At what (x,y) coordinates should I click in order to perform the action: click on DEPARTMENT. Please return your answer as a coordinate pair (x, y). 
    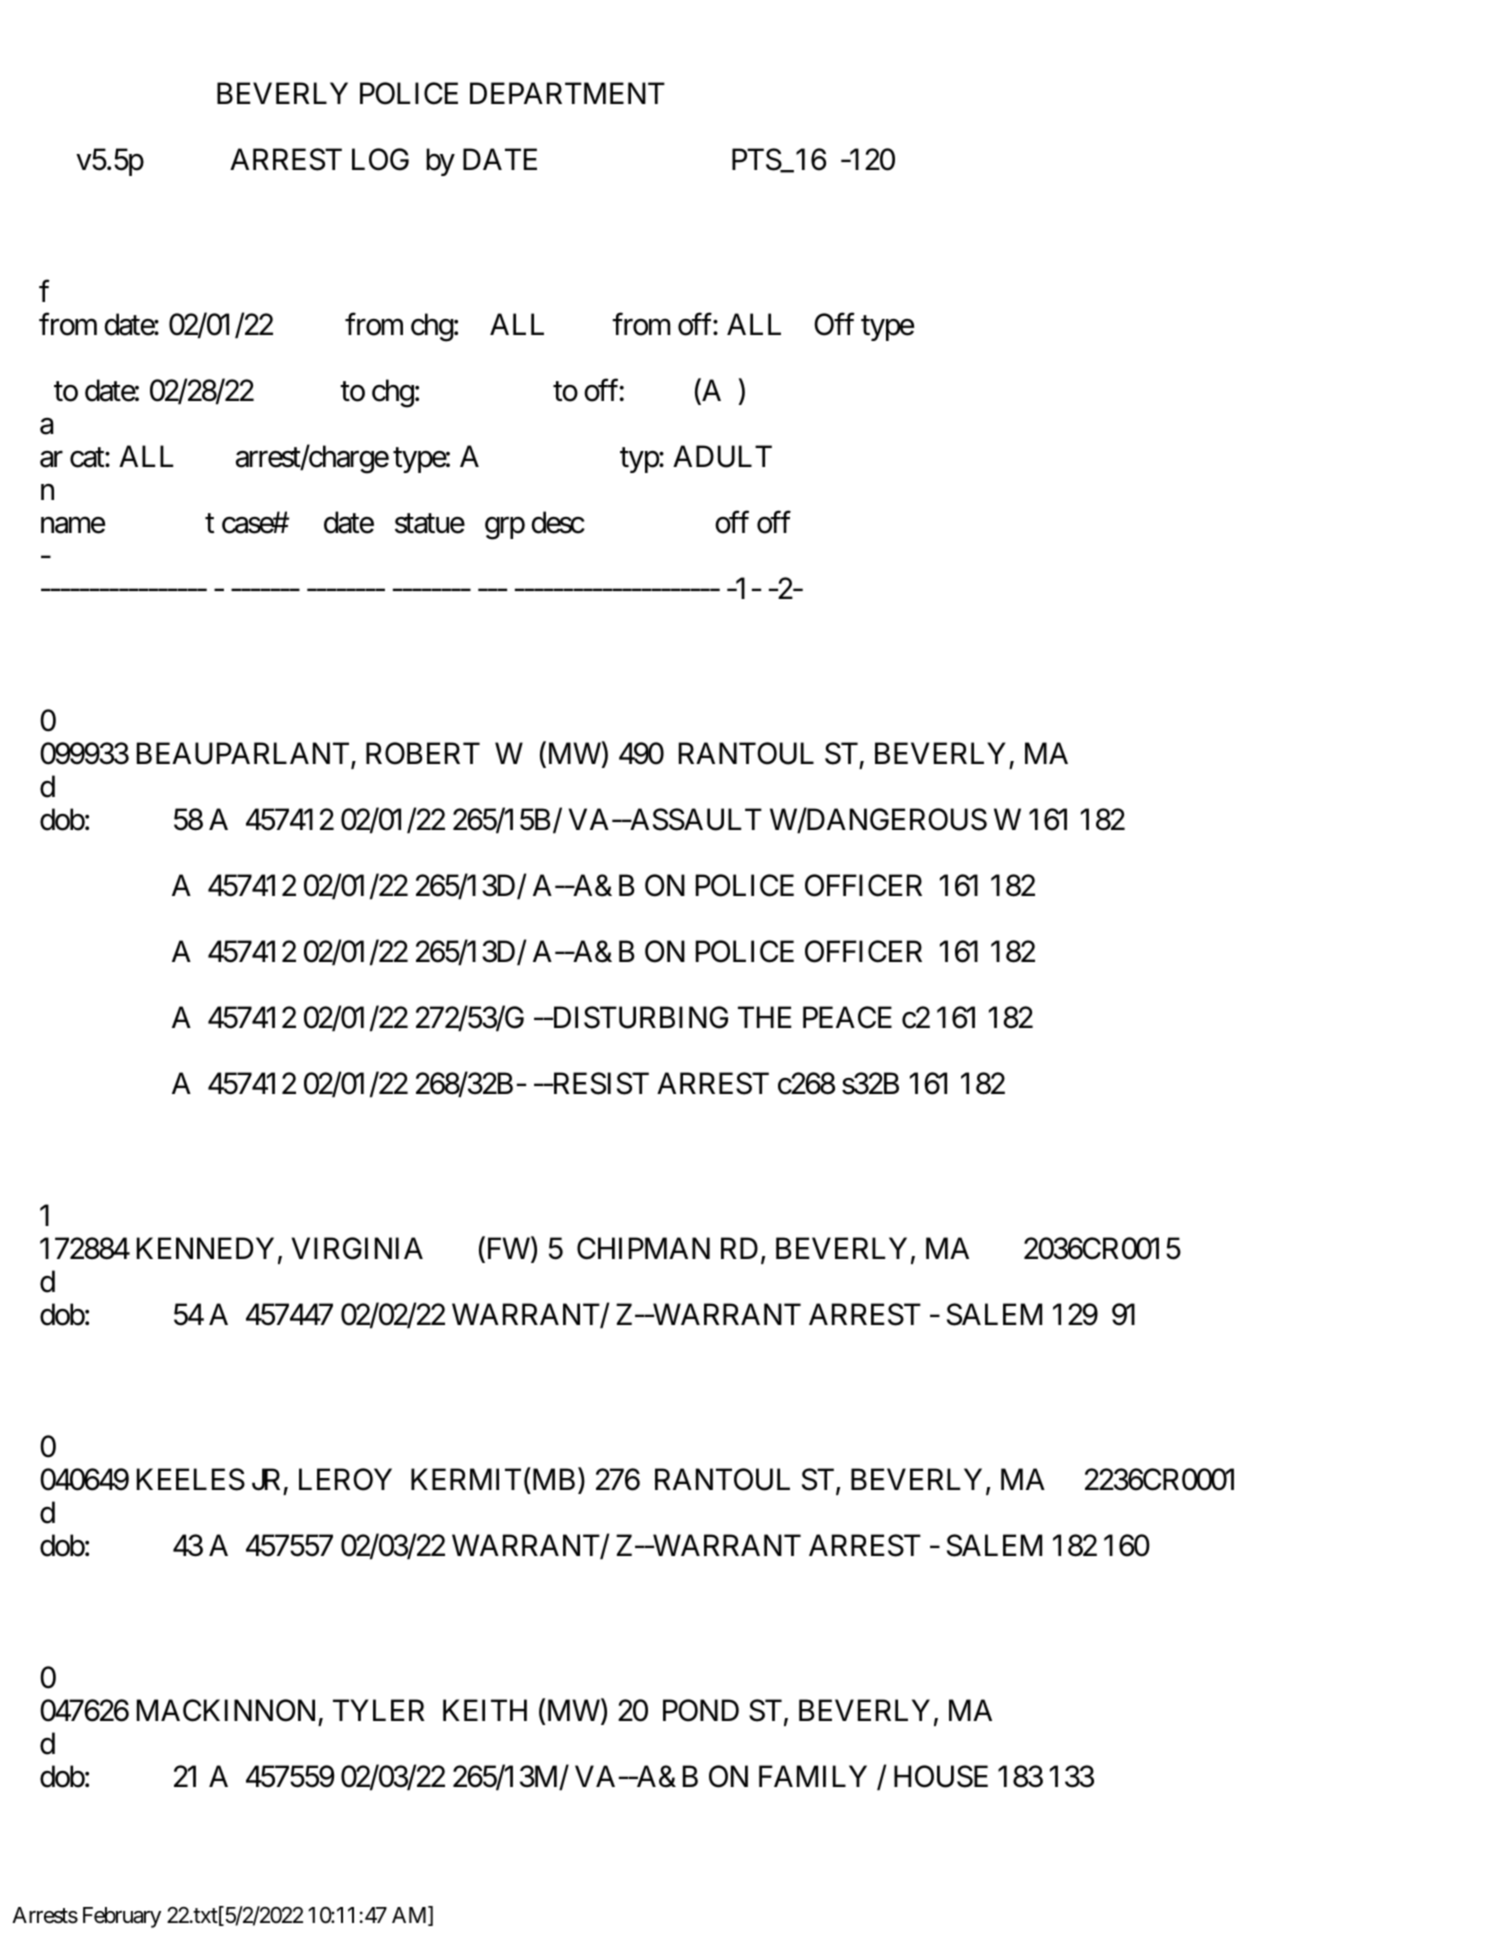
    Looking at the image, I should click on (567, 93).
